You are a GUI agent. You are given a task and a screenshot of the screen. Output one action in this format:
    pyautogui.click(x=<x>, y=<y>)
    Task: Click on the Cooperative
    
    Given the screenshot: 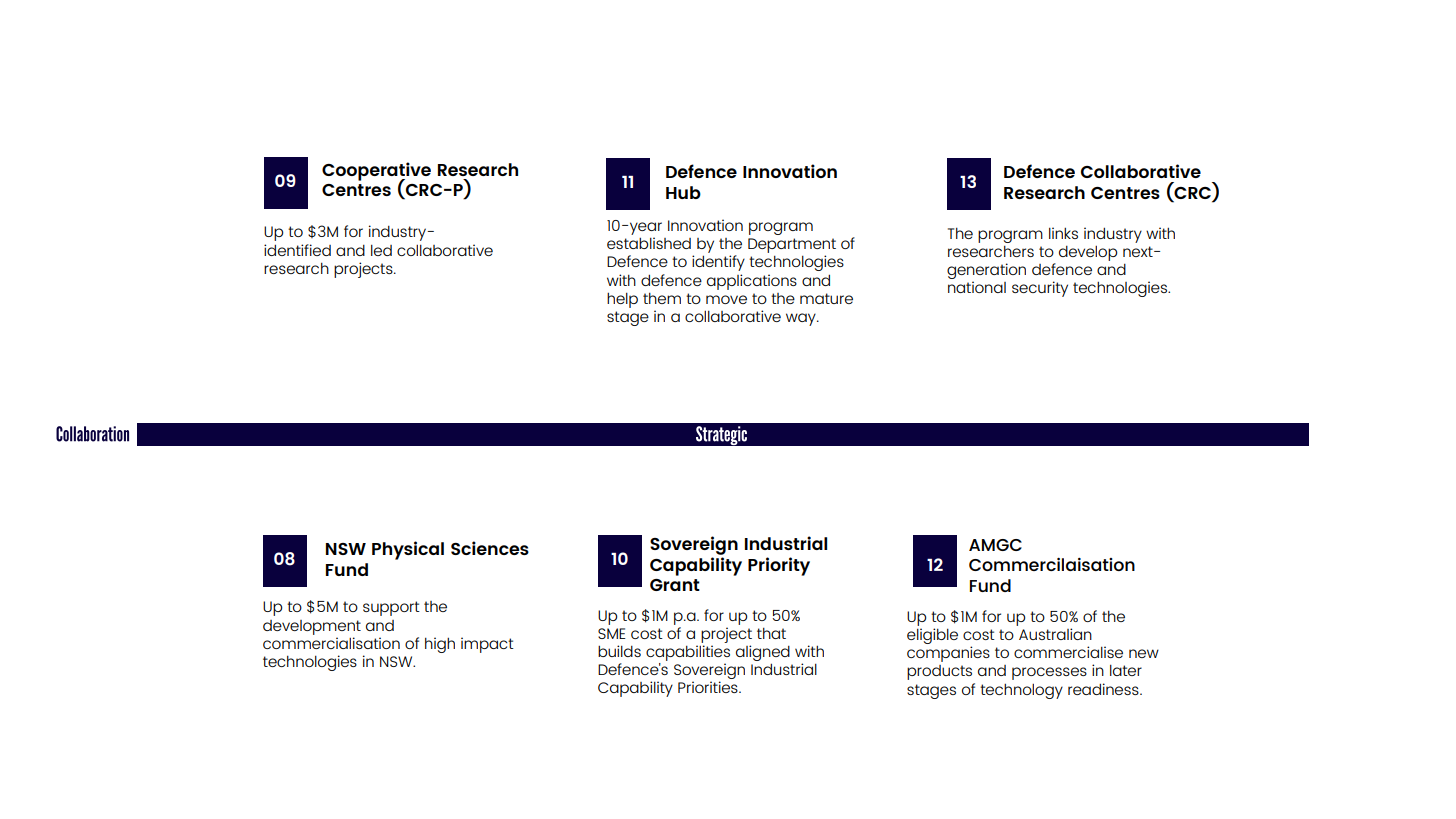 What is the action you would take?
    pyautogui.click(x=376, y=172)
